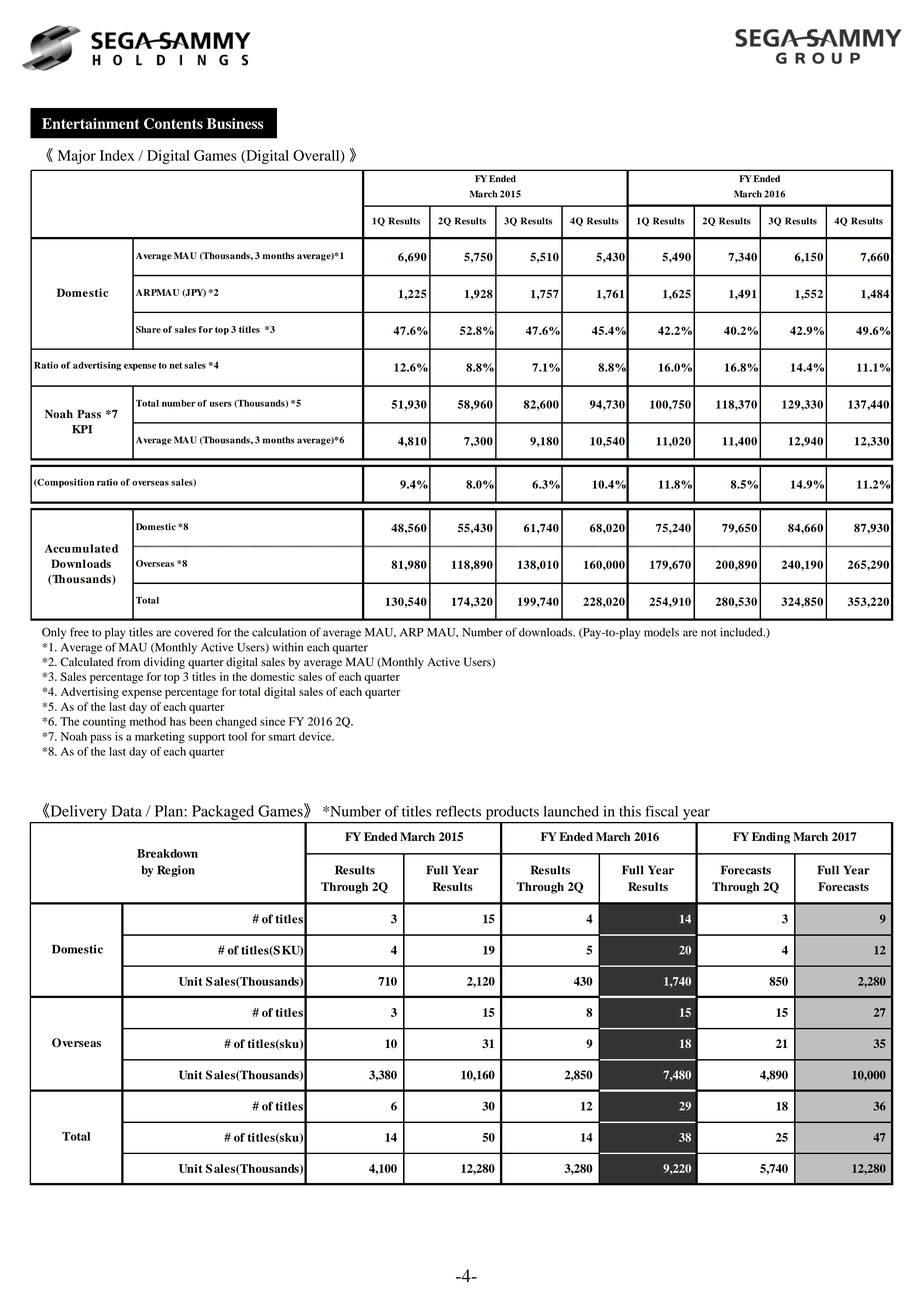 The height and width of the image is (1308, 924). I want to click on Breakdown, so click(167, 853).
